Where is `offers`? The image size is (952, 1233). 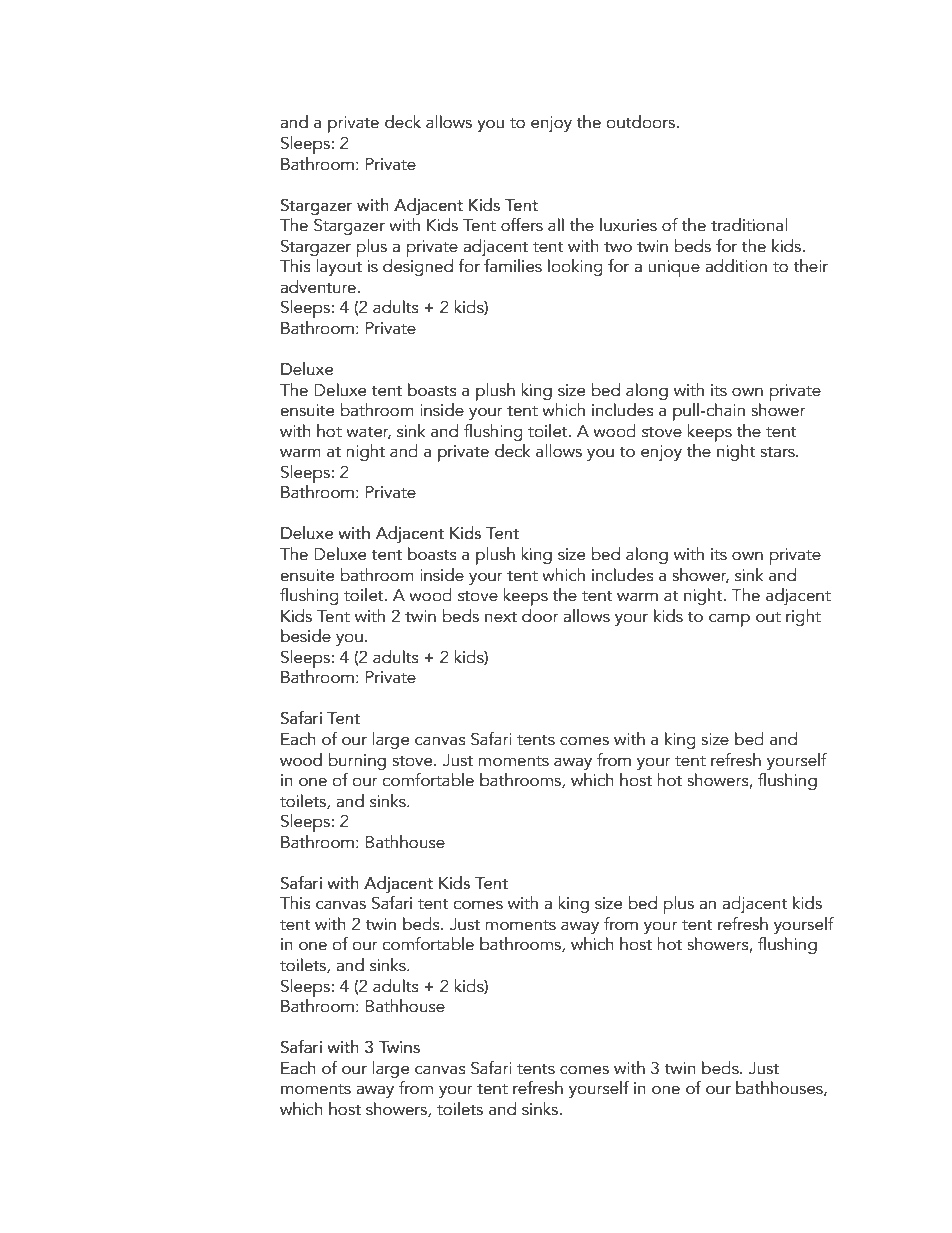
offers is located at coordinates (522, 225).
